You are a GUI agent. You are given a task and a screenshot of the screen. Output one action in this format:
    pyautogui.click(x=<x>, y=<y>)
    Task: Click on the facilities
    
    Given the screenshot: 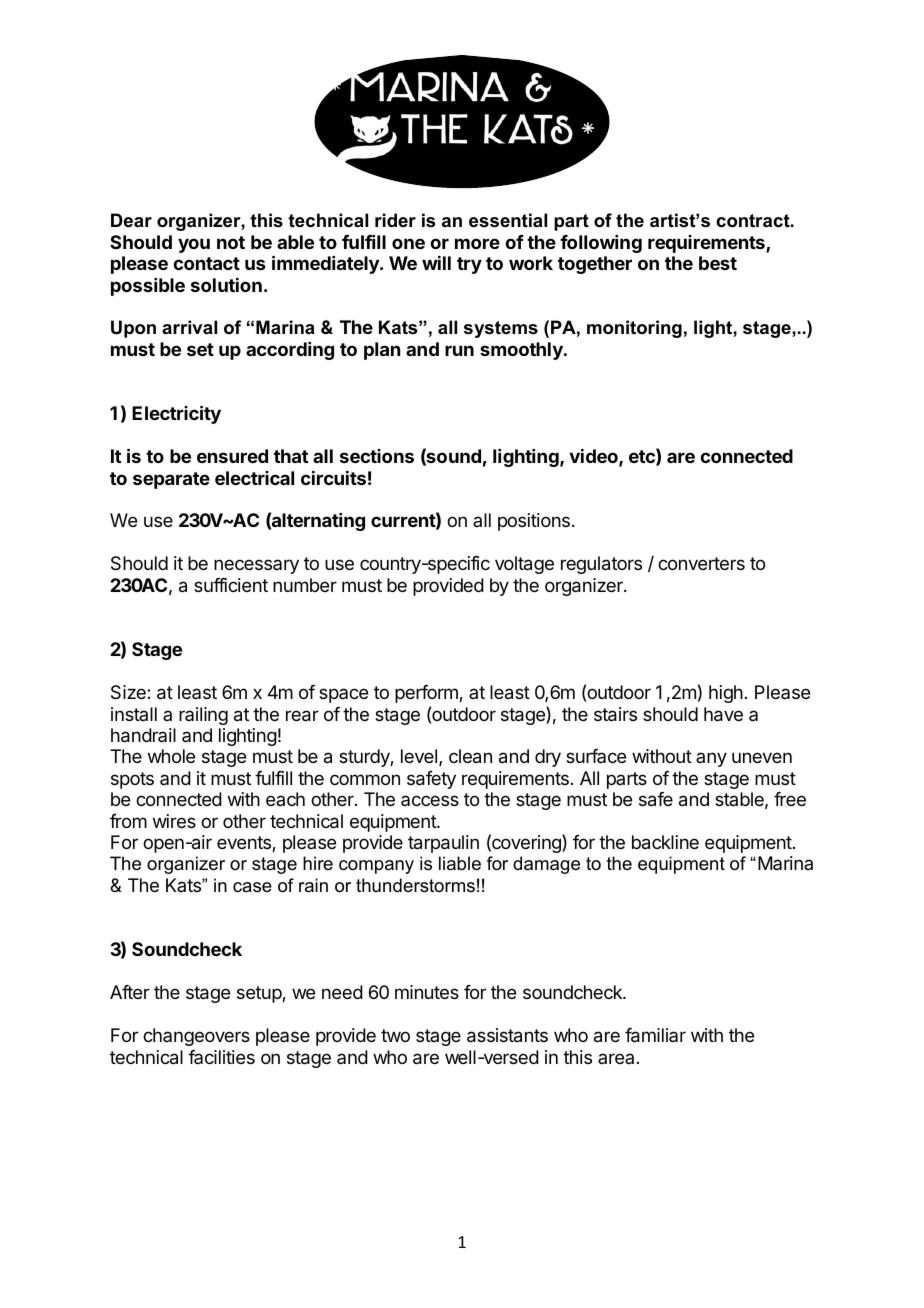 What is the action you would take?
    pyautogui.click(x=221, y=1057)
